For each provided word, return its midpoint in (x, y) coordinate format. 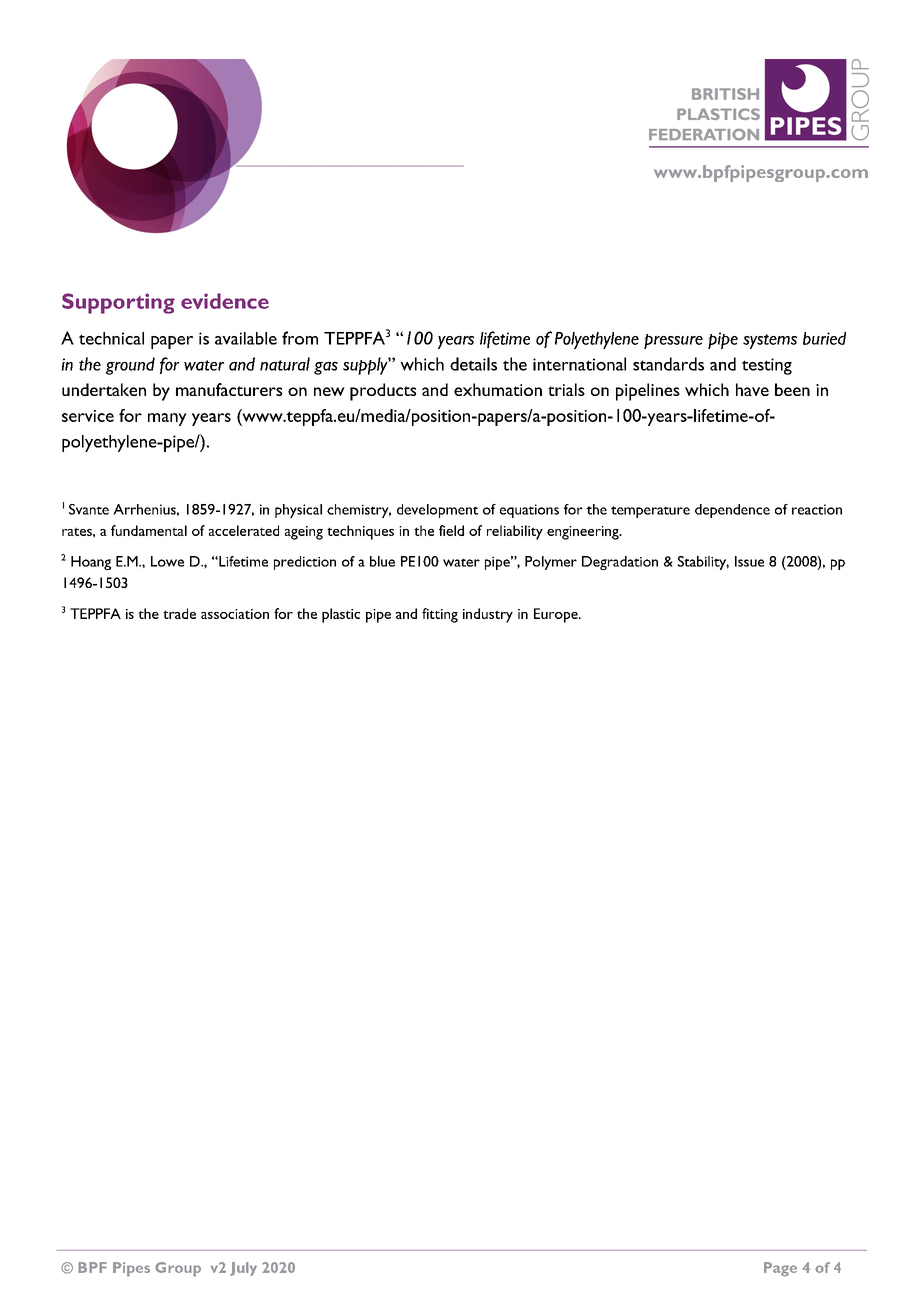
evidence (225, 301)
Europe (557, 615)
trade (179, 613)
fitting (440, 615)
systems (770, 341)
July (243, 1269)
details (473, 364)
